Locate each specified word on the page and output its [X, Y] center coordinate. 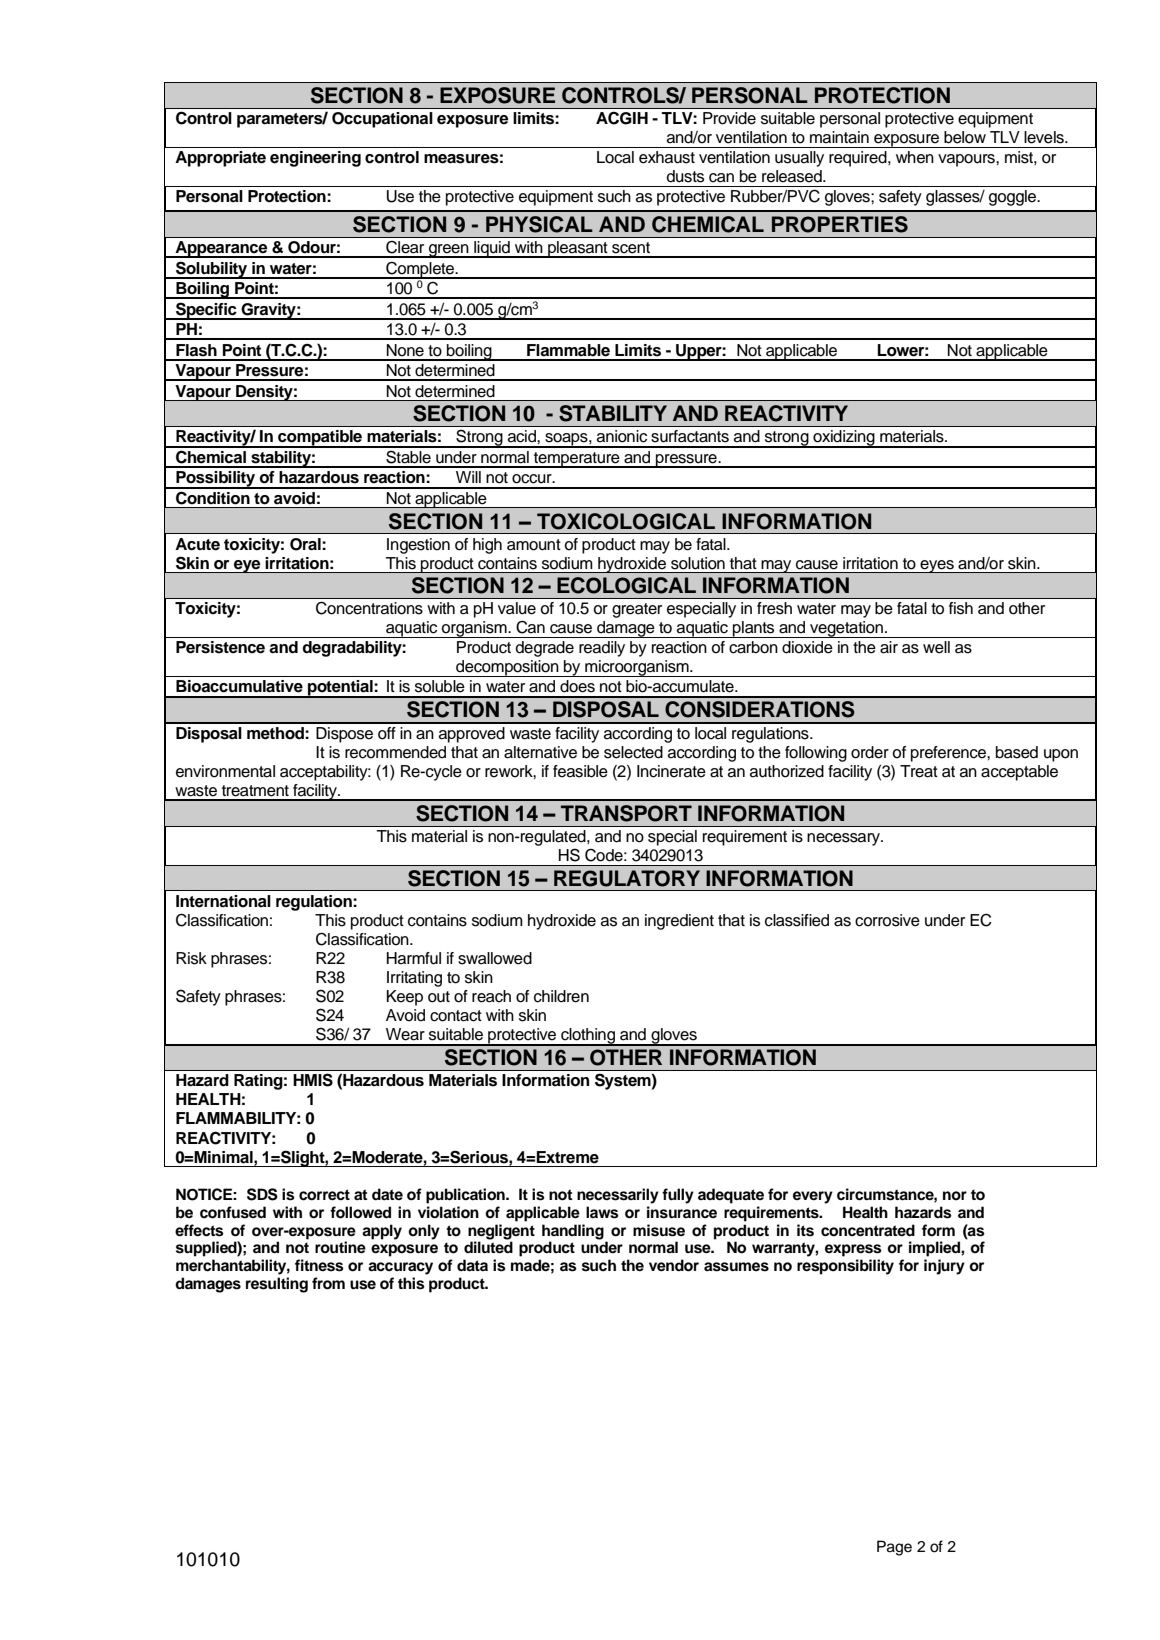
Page [894, 1548]
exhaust [667, 157]
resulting [277, 1285]
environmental [225, 771]
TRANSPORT [626, 813]
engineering [315, 159]
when [915, 157]
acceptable [1019, 773]
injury [944, 1267]
